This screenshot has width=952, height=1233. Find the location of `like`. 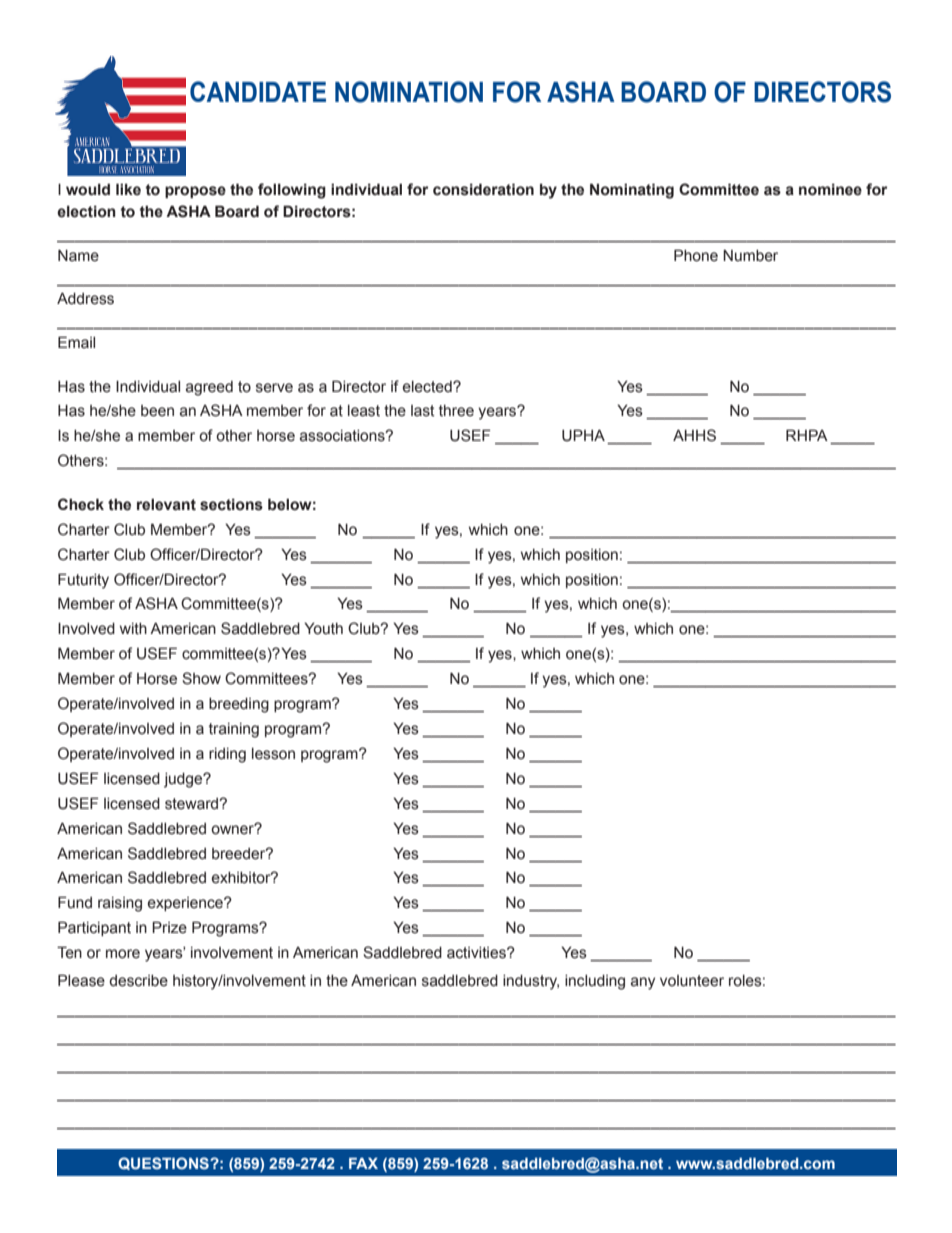

like is located at coordinates (128, 189).
